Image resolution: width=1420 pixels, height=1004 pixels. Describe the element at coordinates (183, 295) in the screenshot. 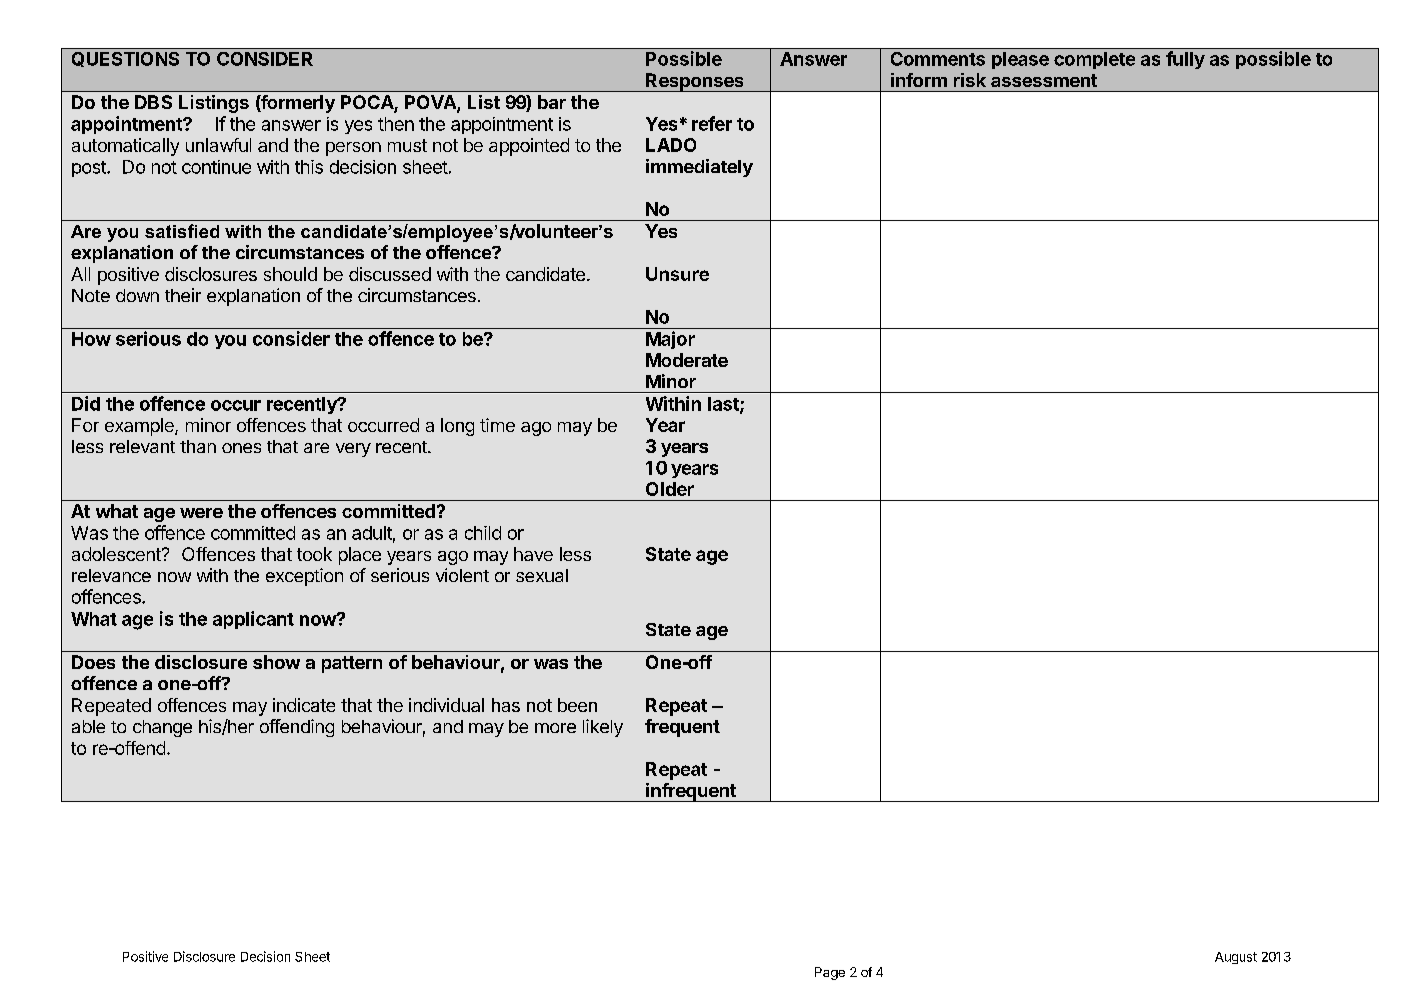

I see `their` at that location.
